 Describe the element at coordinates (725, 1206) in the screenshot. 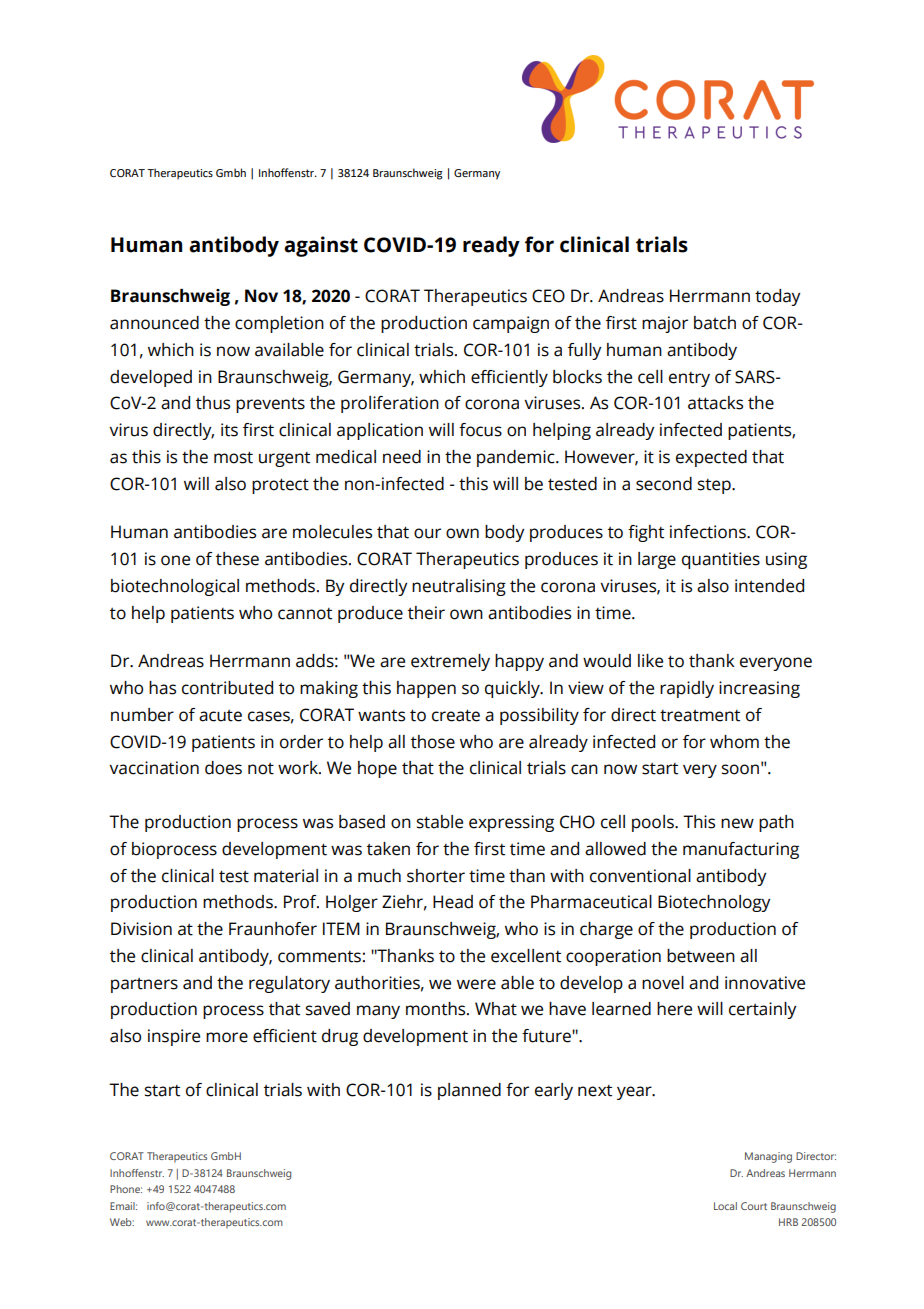

I see `Local` at that location.
